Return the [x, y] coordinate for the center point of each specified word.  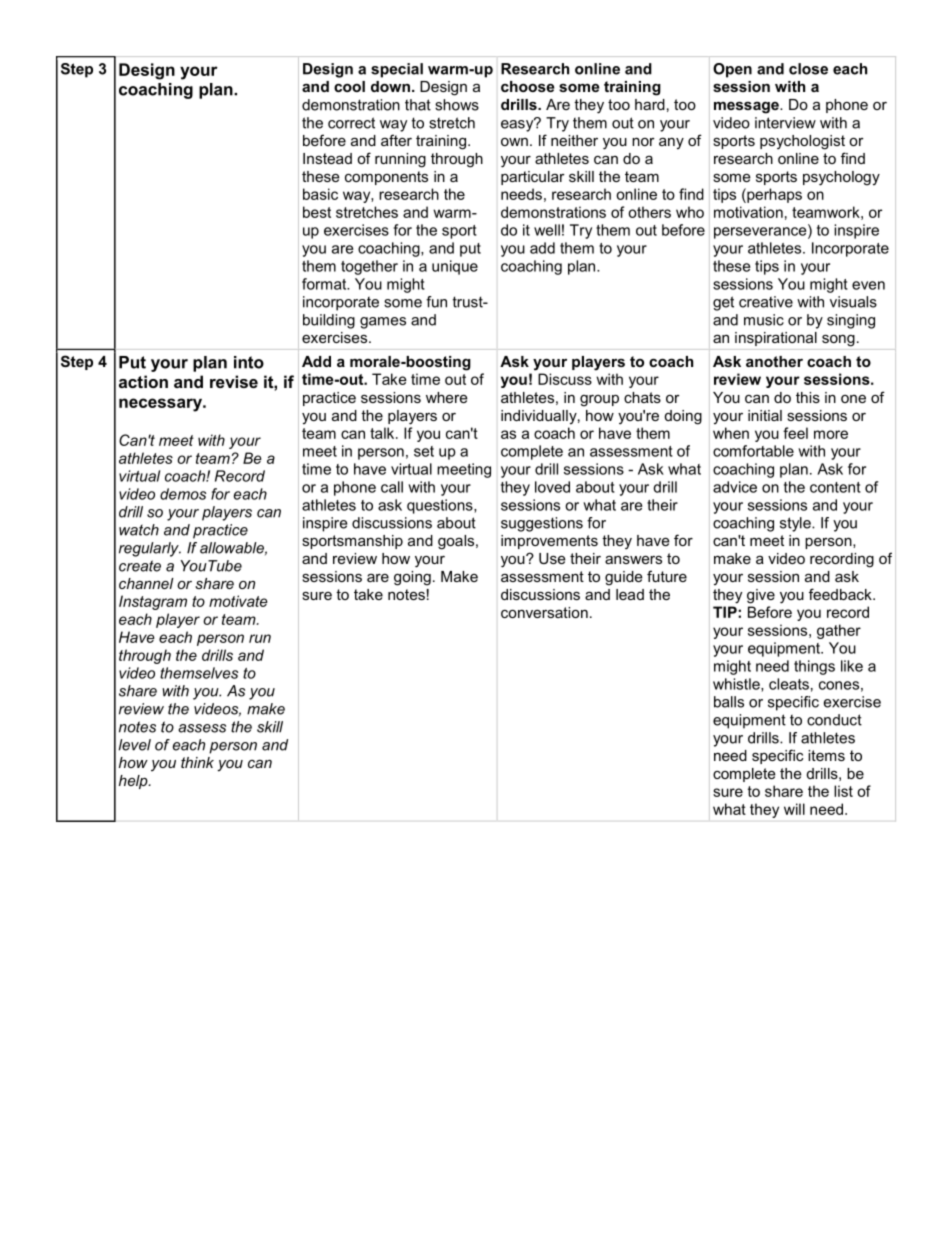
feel [795, 433]
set [424, 451]
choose [527, 86]
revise [234, 381]
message [747, 108]
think [197, 762]
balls [729, 702]
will [794, 809]
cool [349, 86]
